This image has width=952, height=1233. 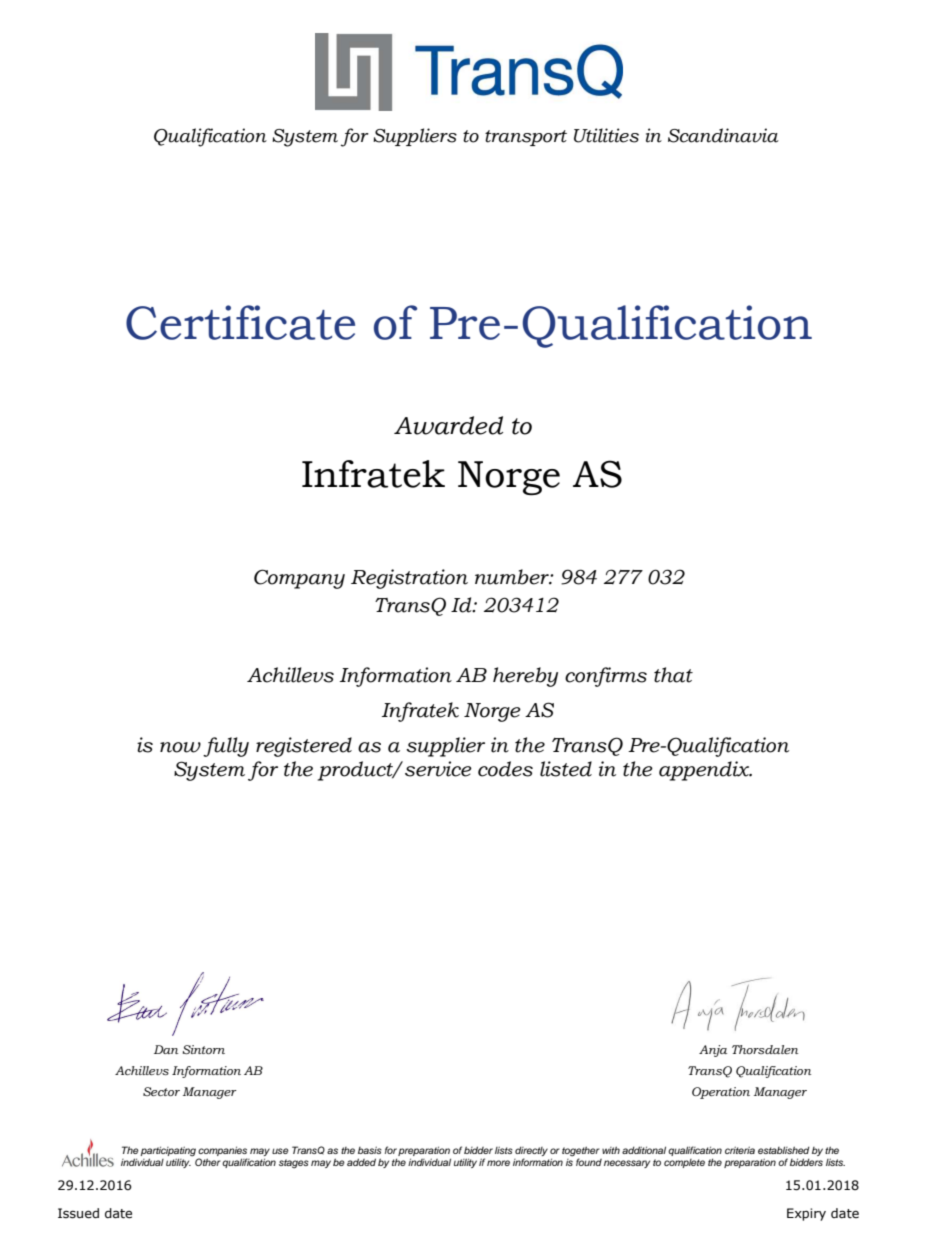 What do you see at coordinates (505, 769) in the image?
I see `codes` at bounding box center [505, 769].
